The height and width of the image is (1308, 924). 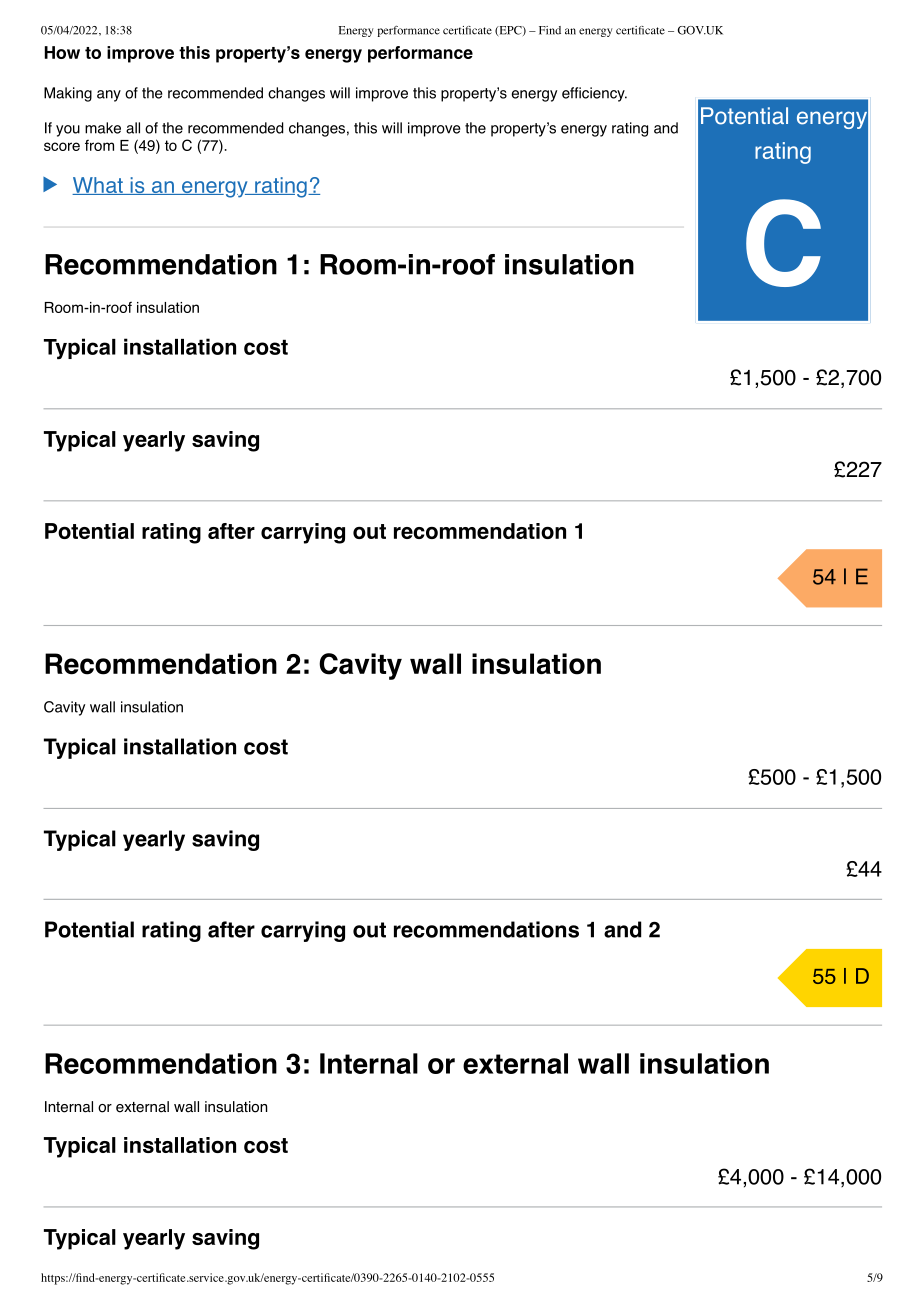 I want to click on make, so click(x=103, y=128).
